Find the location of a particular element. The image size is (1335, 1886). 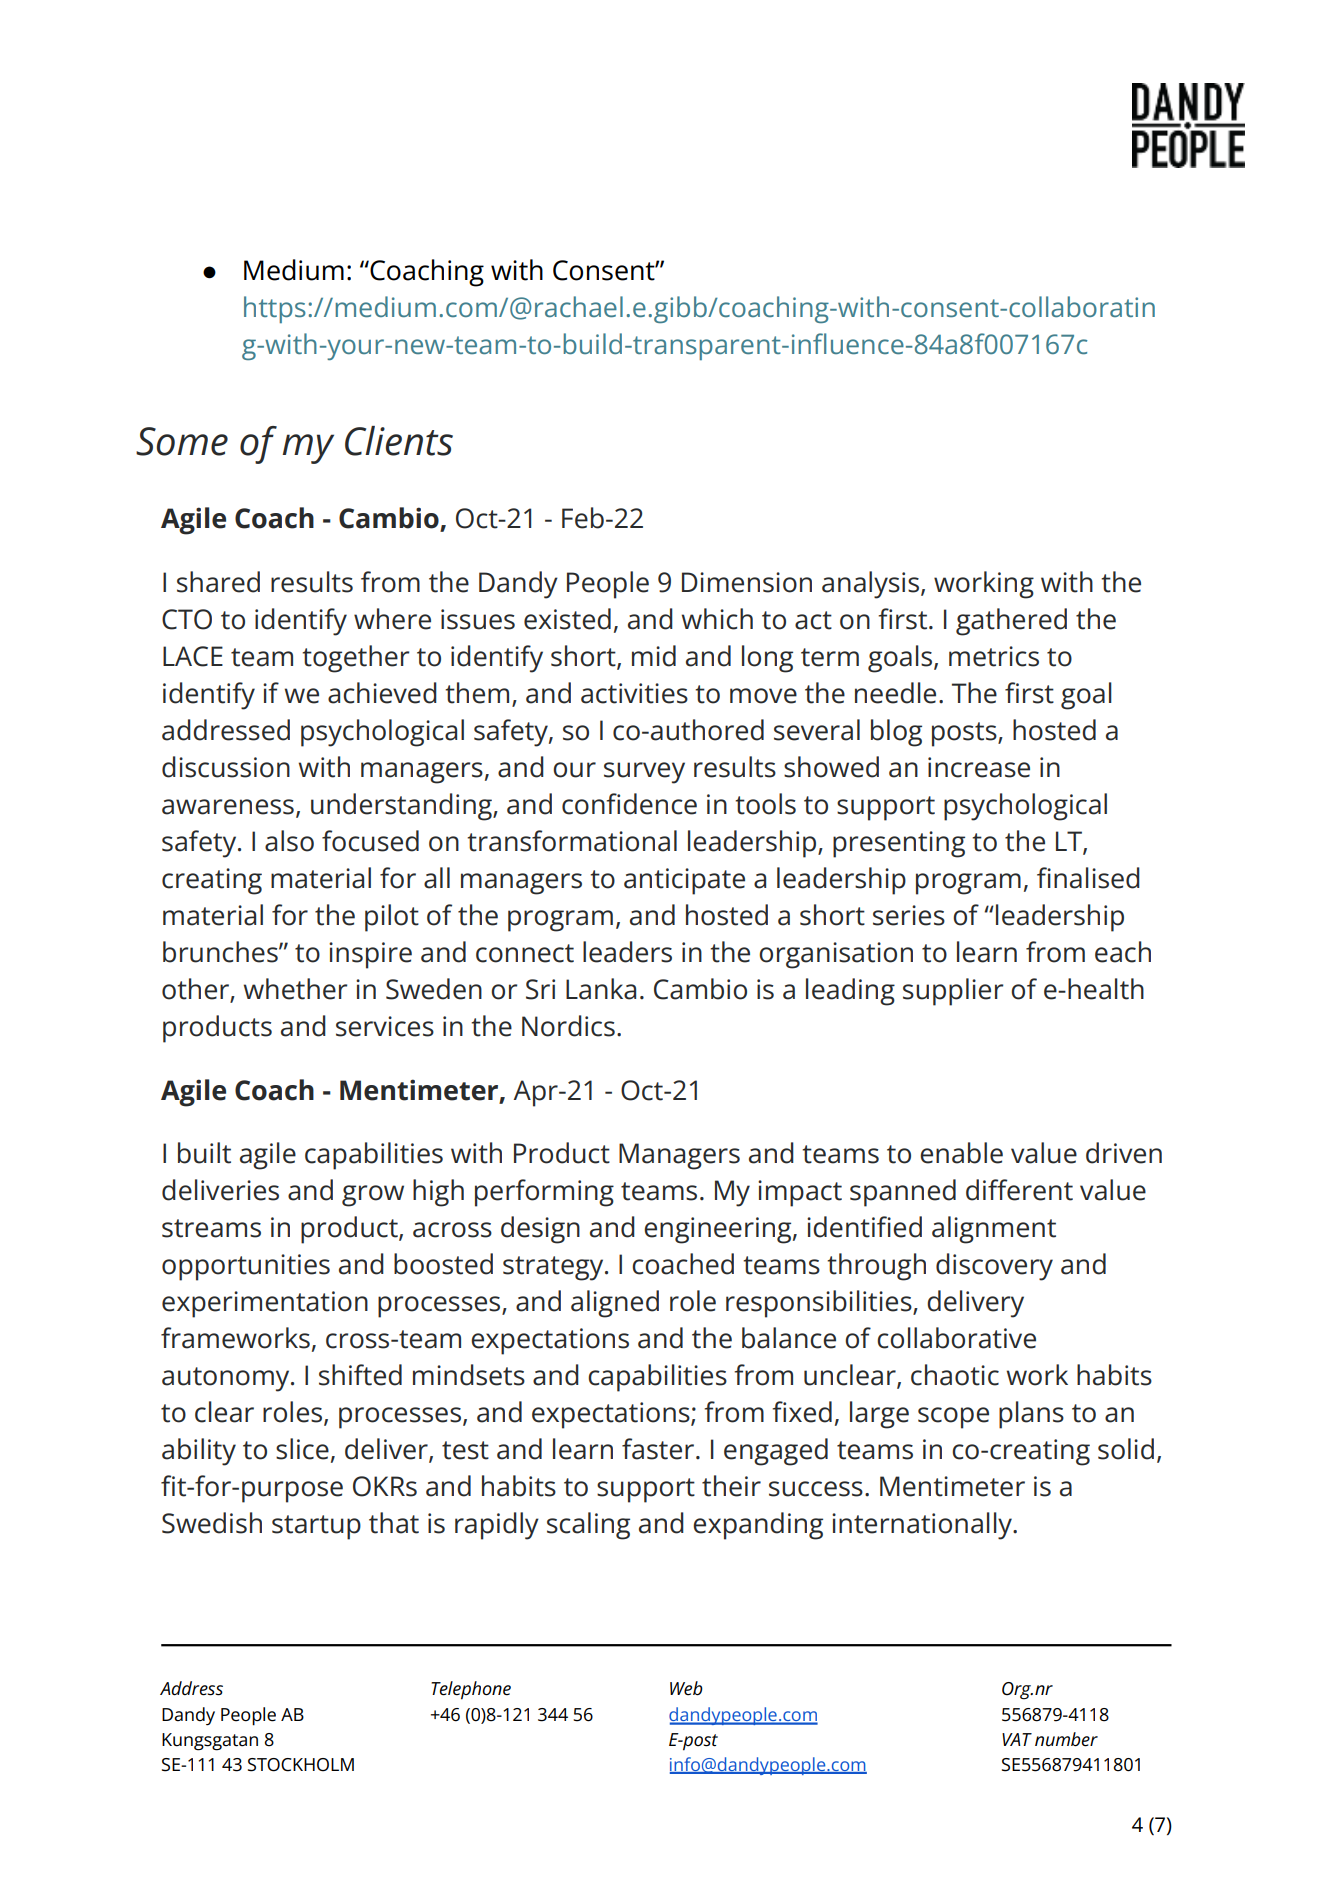

Dimension is located at coordinates (747, 582).
